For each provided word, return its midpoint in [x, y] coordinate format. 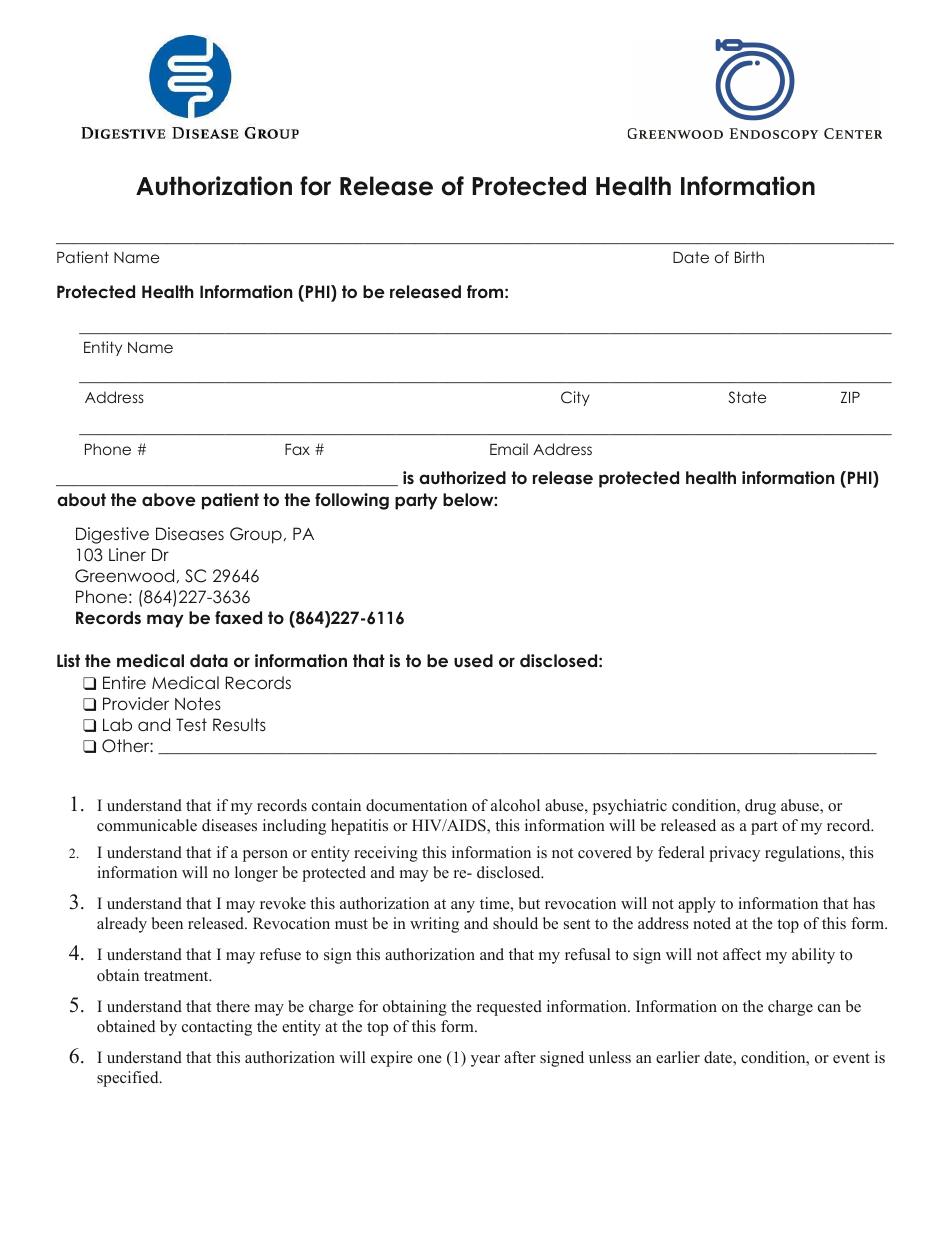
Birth [749, 257]
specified [129, 1079]
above [169, 500]
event [851, 1058]
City [575, 398]
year [485, 1061]
